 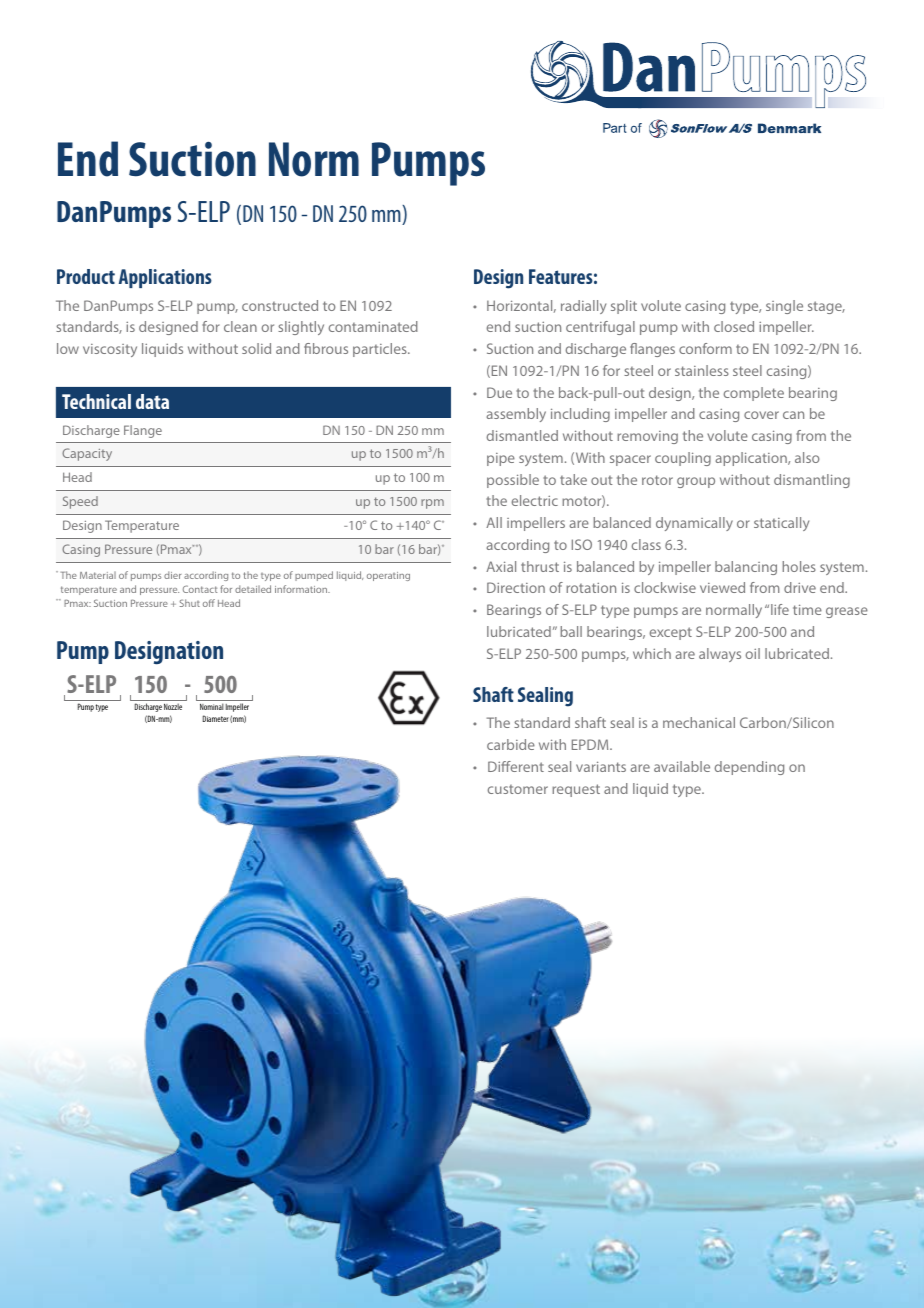 What do you see at coordinates (583, 307) in the screenshot?
I see `radially` at bounding box center [583, 307].
